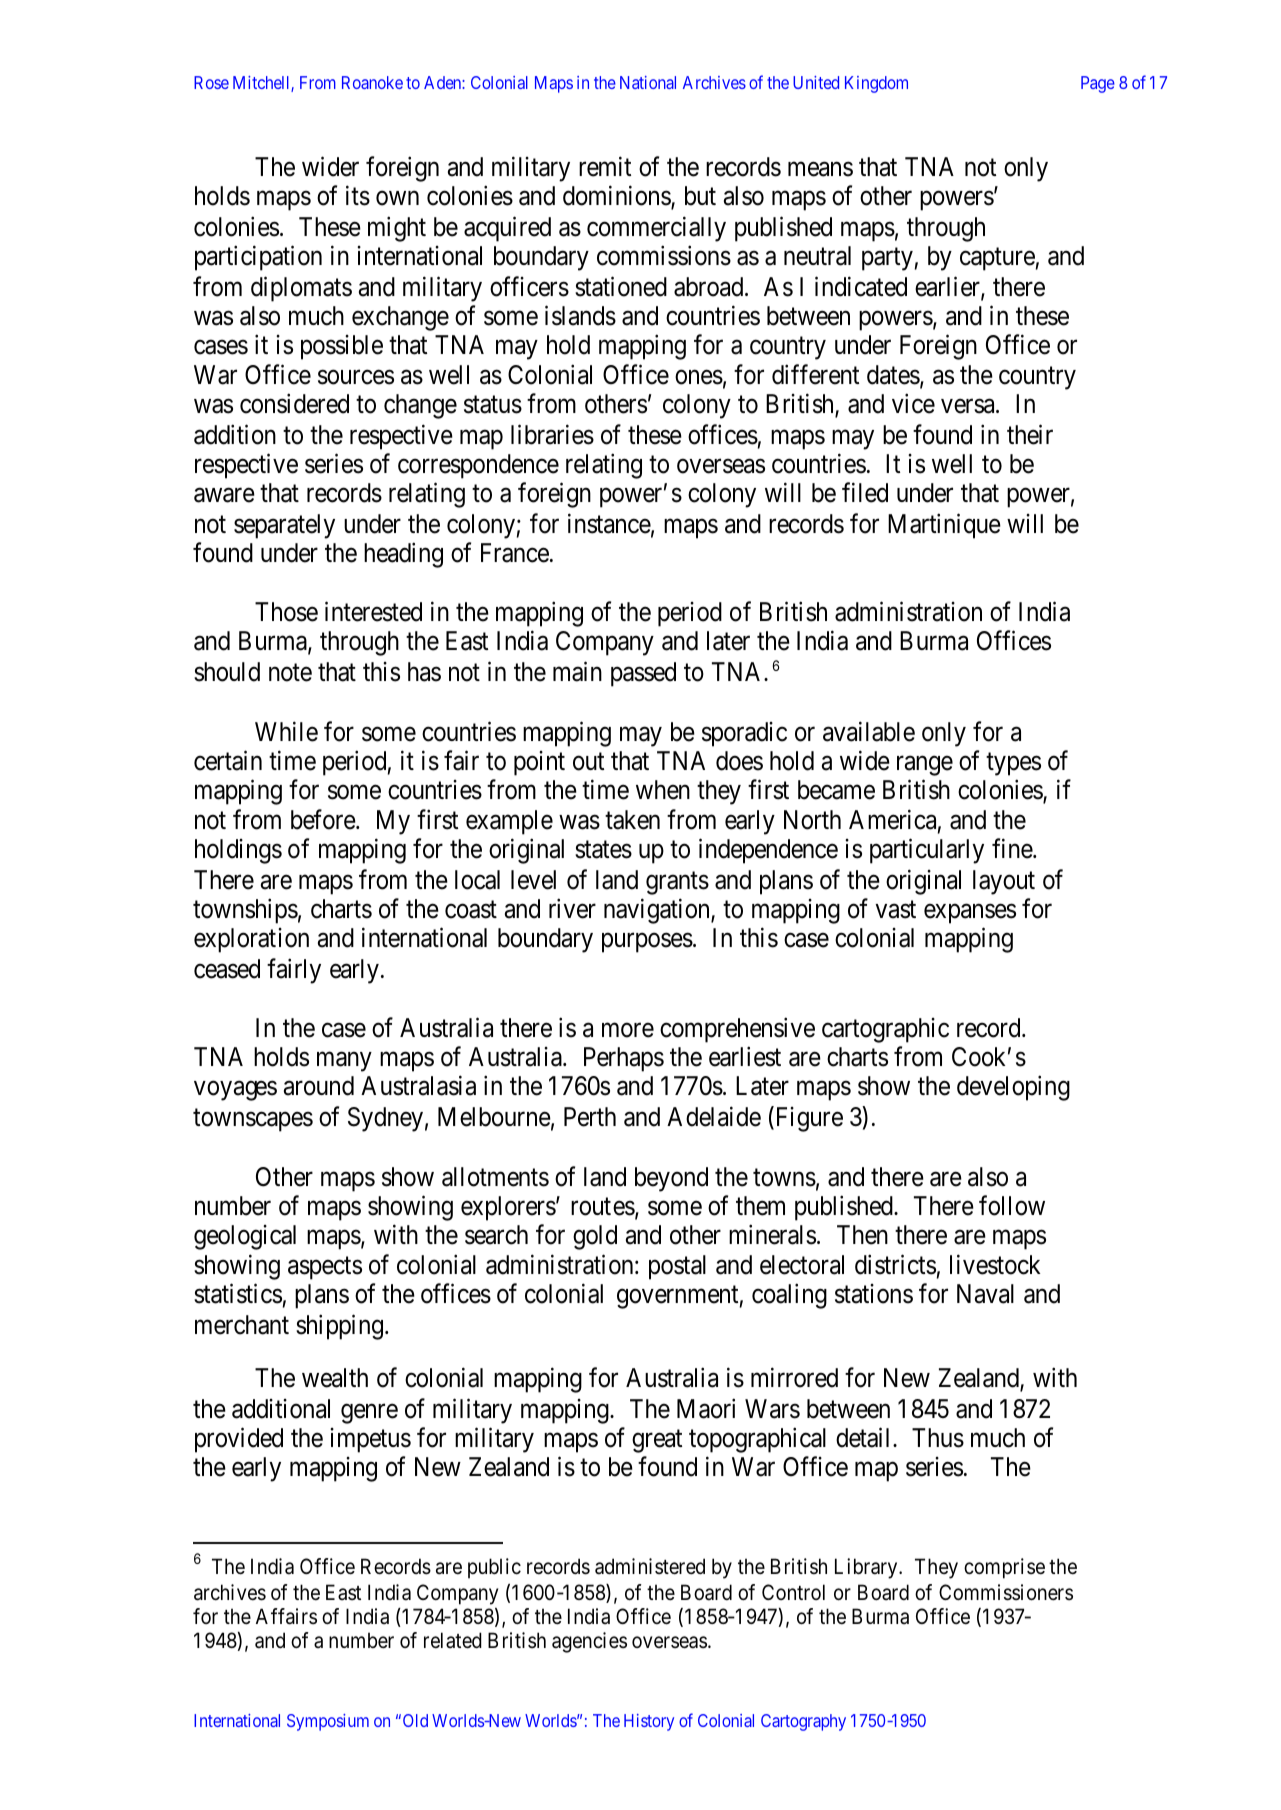 This screenshot has width=1281, height=1810. What do you see at coordinates (605, 167) in the screenshot?
I see `remit` at bounding box center [605, 167].
